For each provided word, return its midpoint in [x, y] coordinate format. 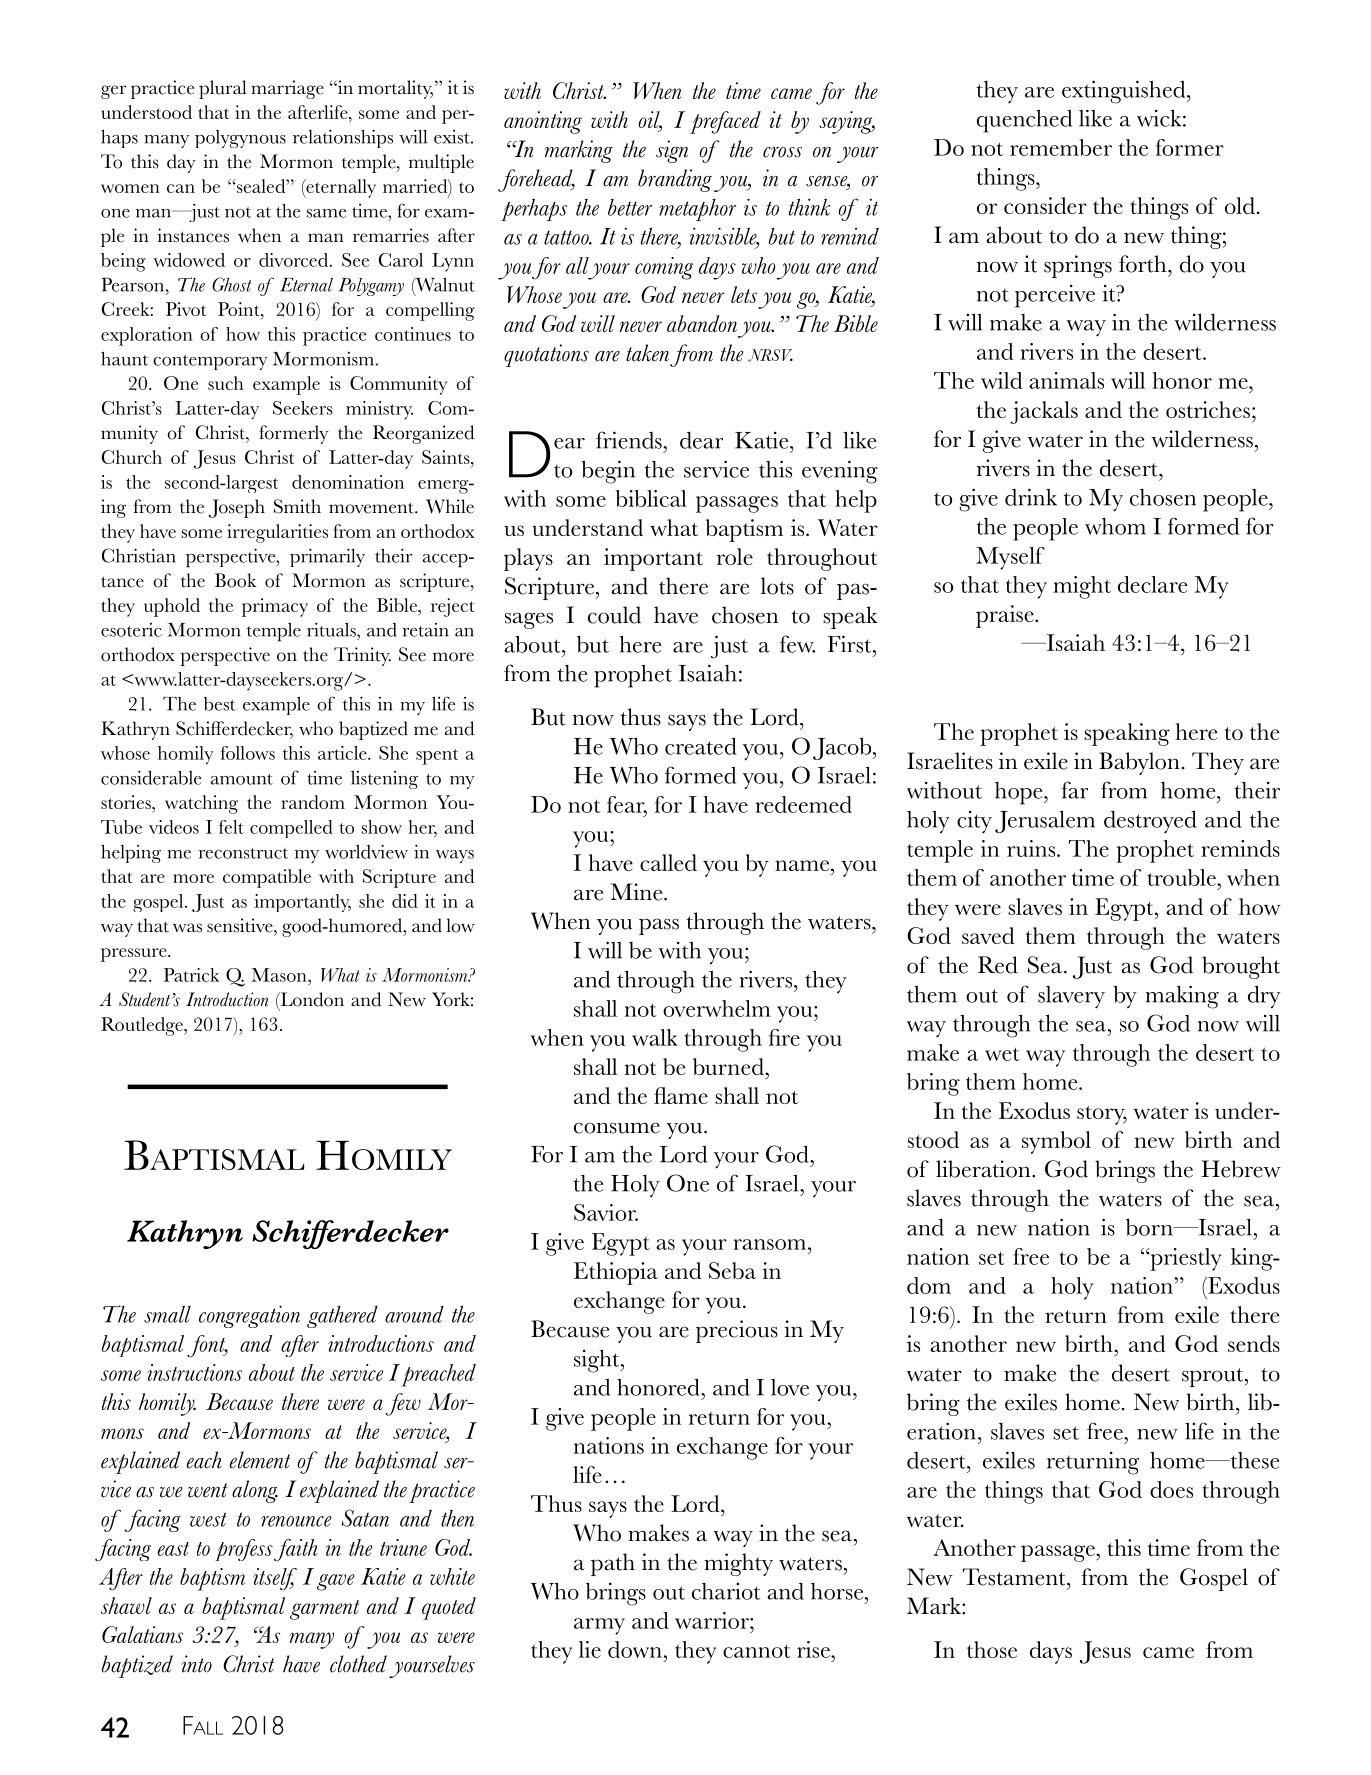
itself [275, 1579]
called [668, 862]
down [635, 1649]
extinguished [1125, 92]
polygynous [240, 139]
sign [672, 151]
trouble [1182, 877]
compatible [267, 878]
